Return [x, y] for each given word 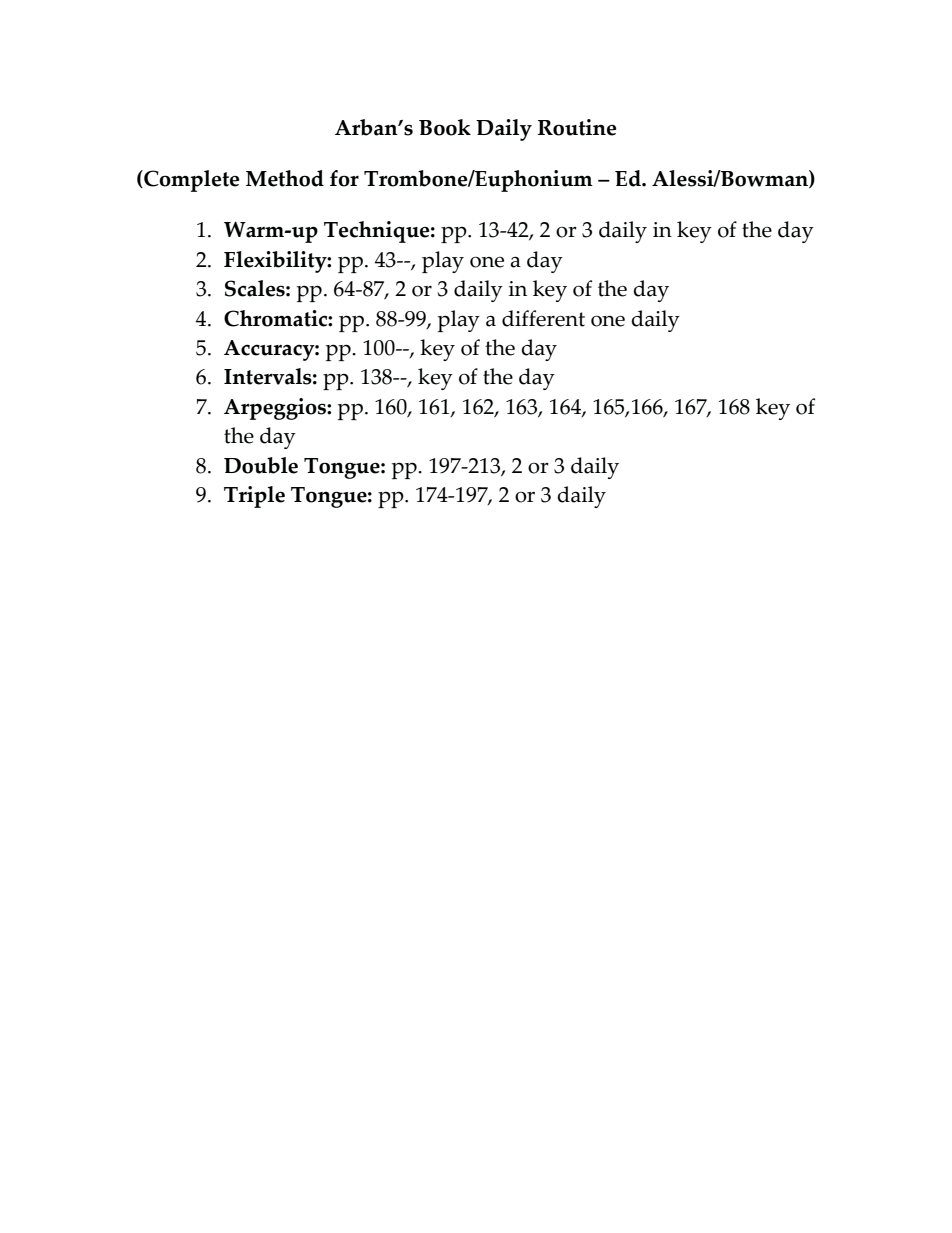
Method [285, 178]
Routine [577, 127]
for [344, 178]
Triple [254, 497]
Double [261, 465]
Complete [190, 181]
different [543, 318]
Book [445, 127]
